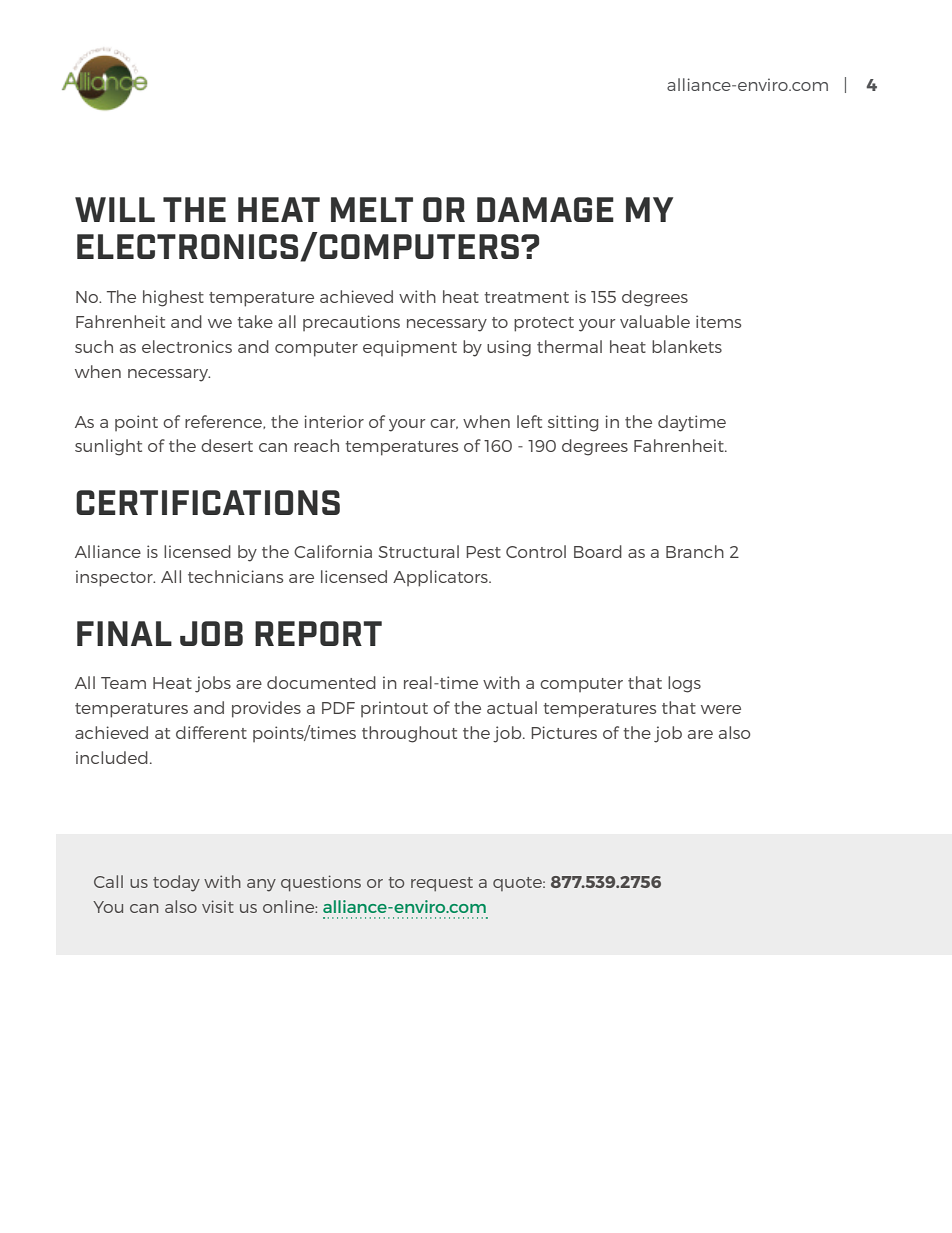 The height and width of the page is (1233, 952). I want to click on printout, so click(394, 709).
